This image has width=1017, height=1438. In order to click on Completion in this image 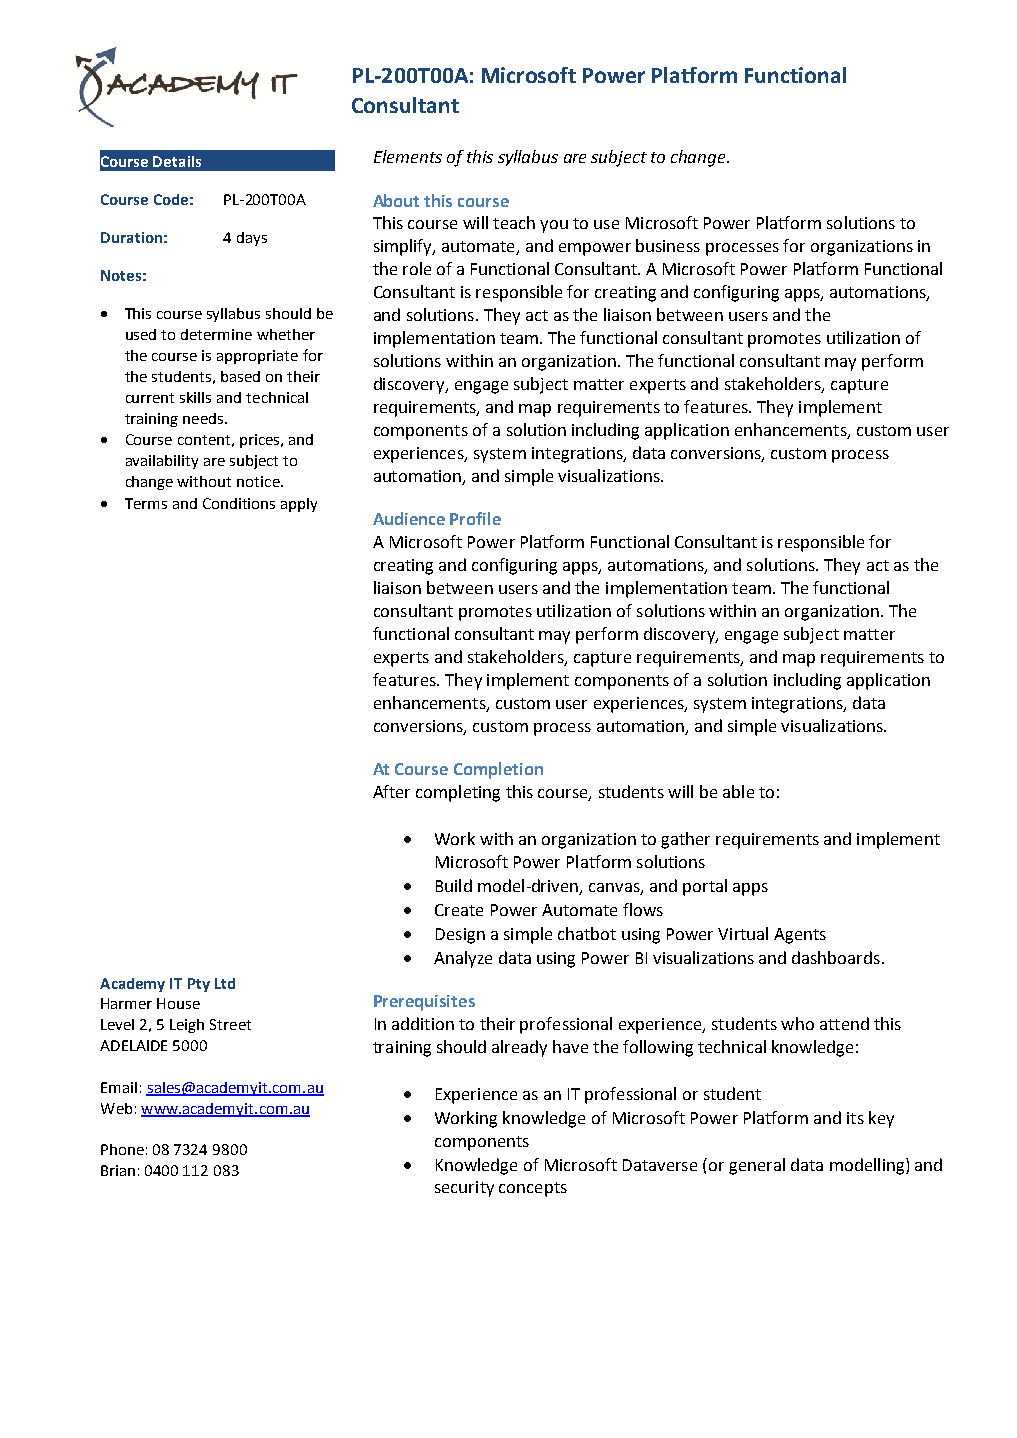, I will do `click(498, 770)`.
